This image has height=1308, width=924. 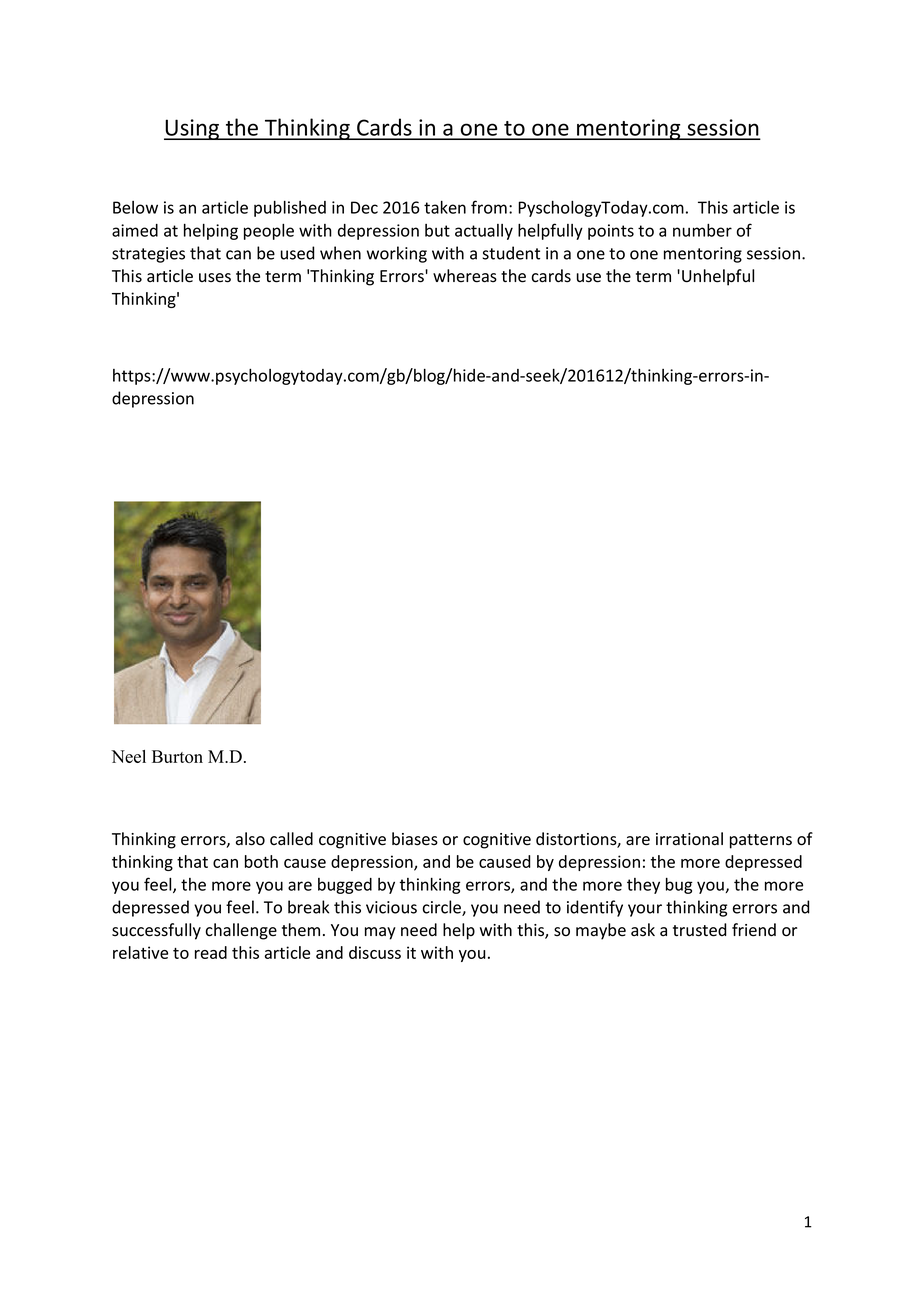 I want to click on challenge, so click(x=241, y=931).
